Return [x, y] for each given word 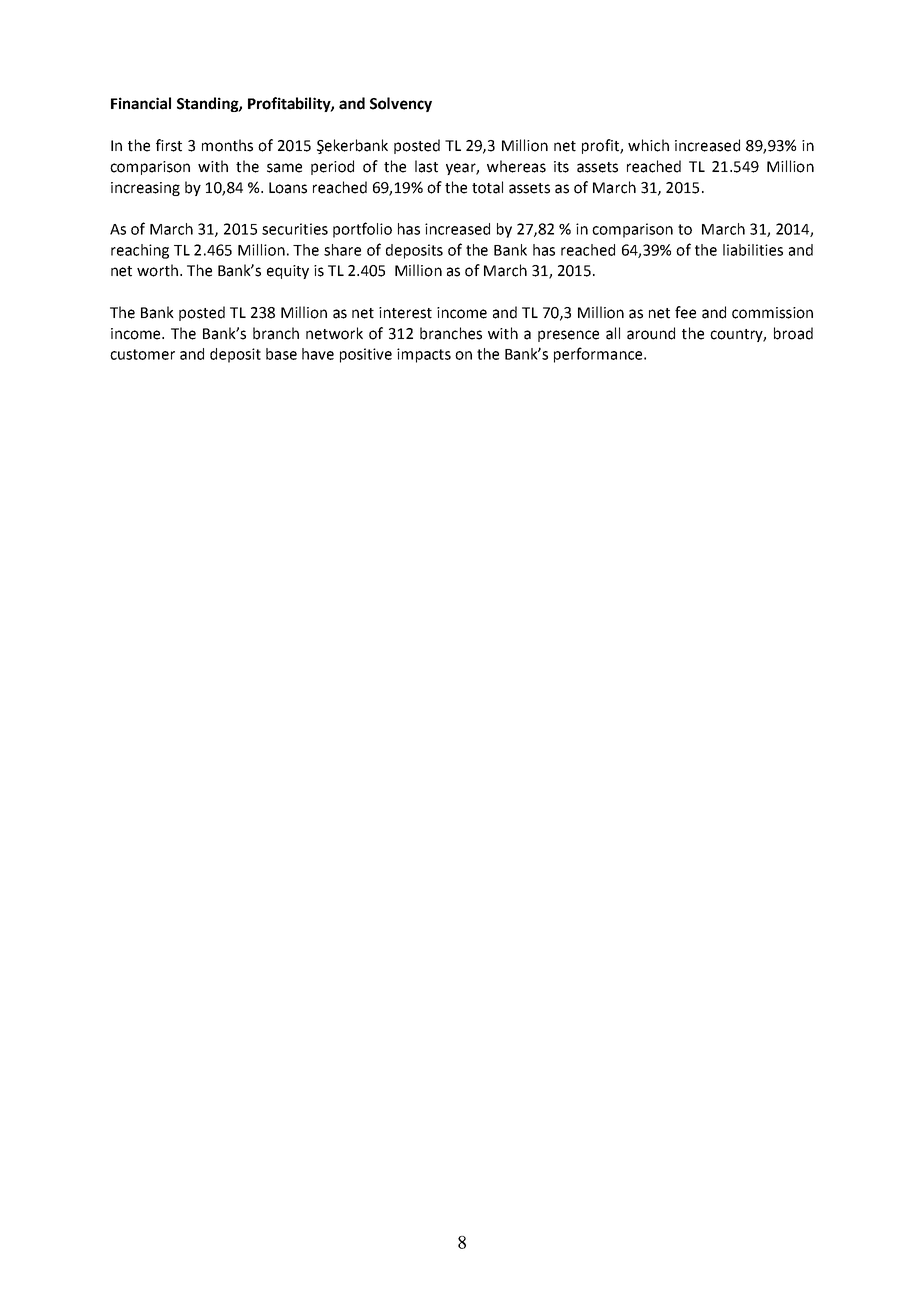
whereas [516, 166]
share [342, 250]
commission [772, 313]
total [487, 187]
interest [405, 313]
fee [685, 312]
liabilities [753, 250]
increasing [145, 189]
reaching [140, 251]
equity [288, 272]
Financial [141, 103]
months [227, 145]
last [426, 166]
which [648, 145]
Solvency [401, 104]
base [281, 354]
